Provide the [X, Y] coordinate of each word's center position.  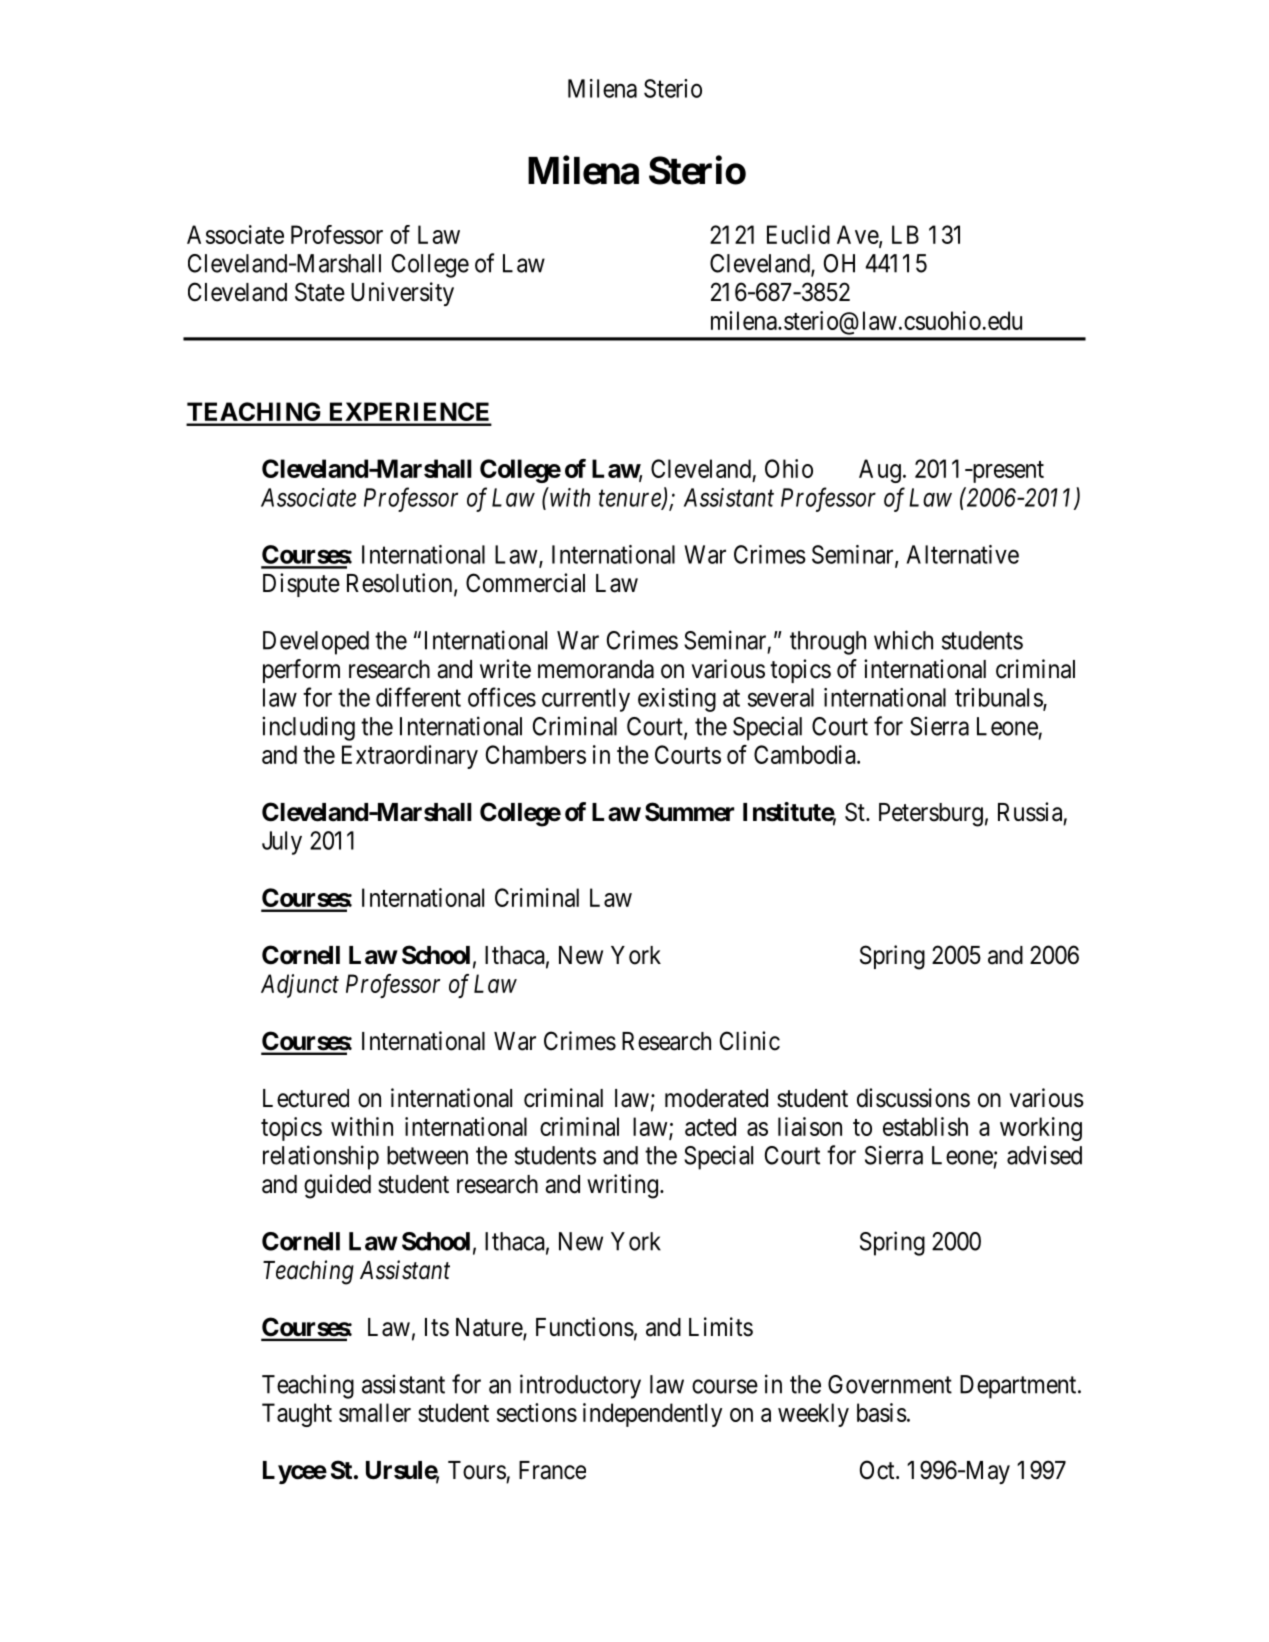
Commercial [525, 583]
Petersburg [931, 815]
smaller [375, 1412]
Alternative [963, 554]
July [282, 843]
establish [925, 1126]
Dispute [301, 585]
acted [710, 1126]
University [402, 294]
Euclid [798, 234]
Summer [689, 812]
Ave [858, 235]
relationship [321, 1157]
